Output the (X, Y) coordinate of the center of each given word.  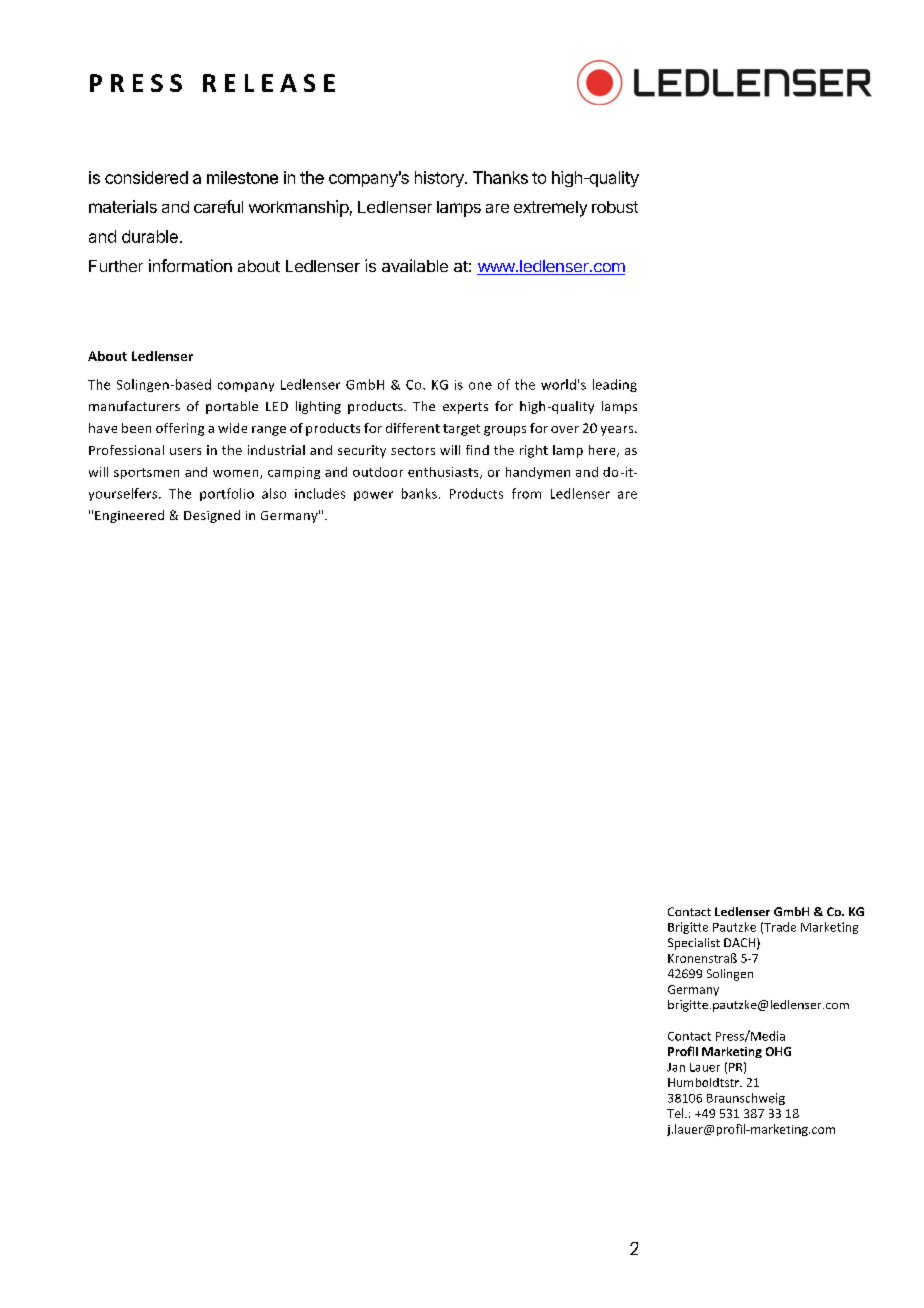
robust (615, 207)
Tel (676, 1113)
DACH (739, 942)
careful (218, 206)
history (440, 179)
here (603, 451)
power (373, 496)
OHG (778, 1051)
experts (465, 408)
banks (419, 493)
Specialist (694, 944)
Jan (676, 1067)
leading (615, 385)
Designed (212, 516)
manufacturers (134, 406)
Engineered (129, 516)
